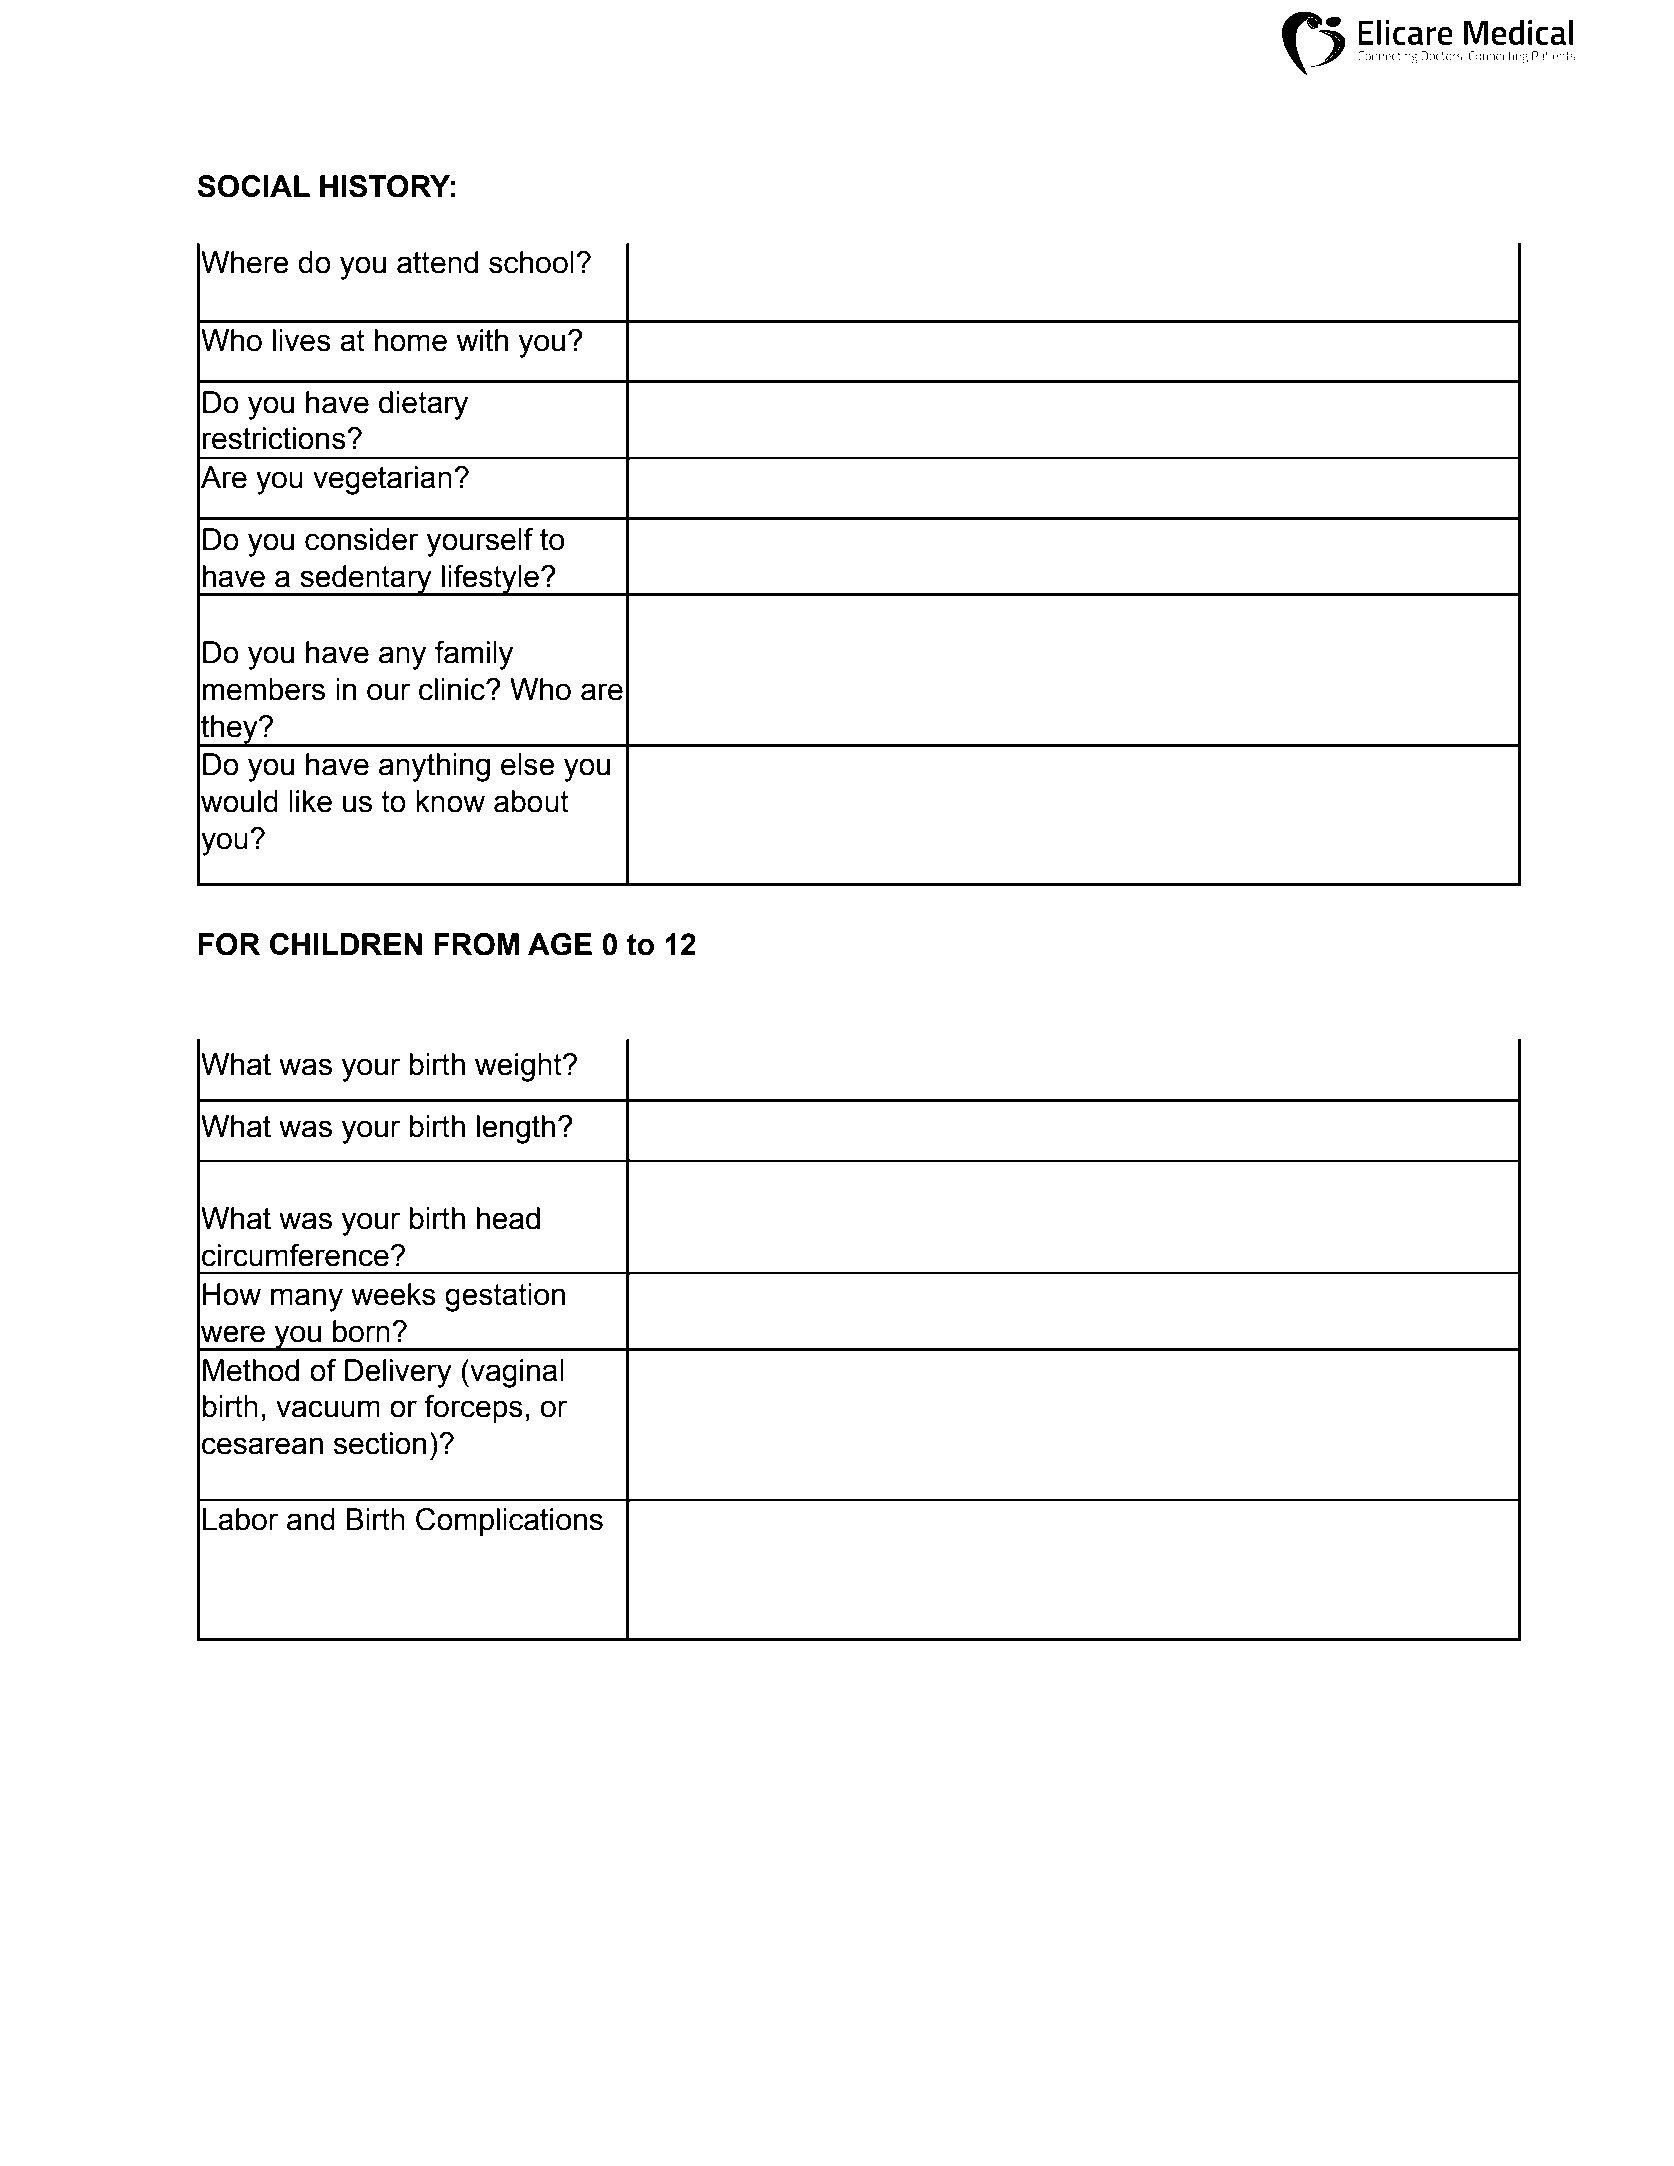 The height and width of the screenshot is (2166, 1674). Describe the element at coordinates (437, 262) in the screenshot. I see `attend` at that location.
